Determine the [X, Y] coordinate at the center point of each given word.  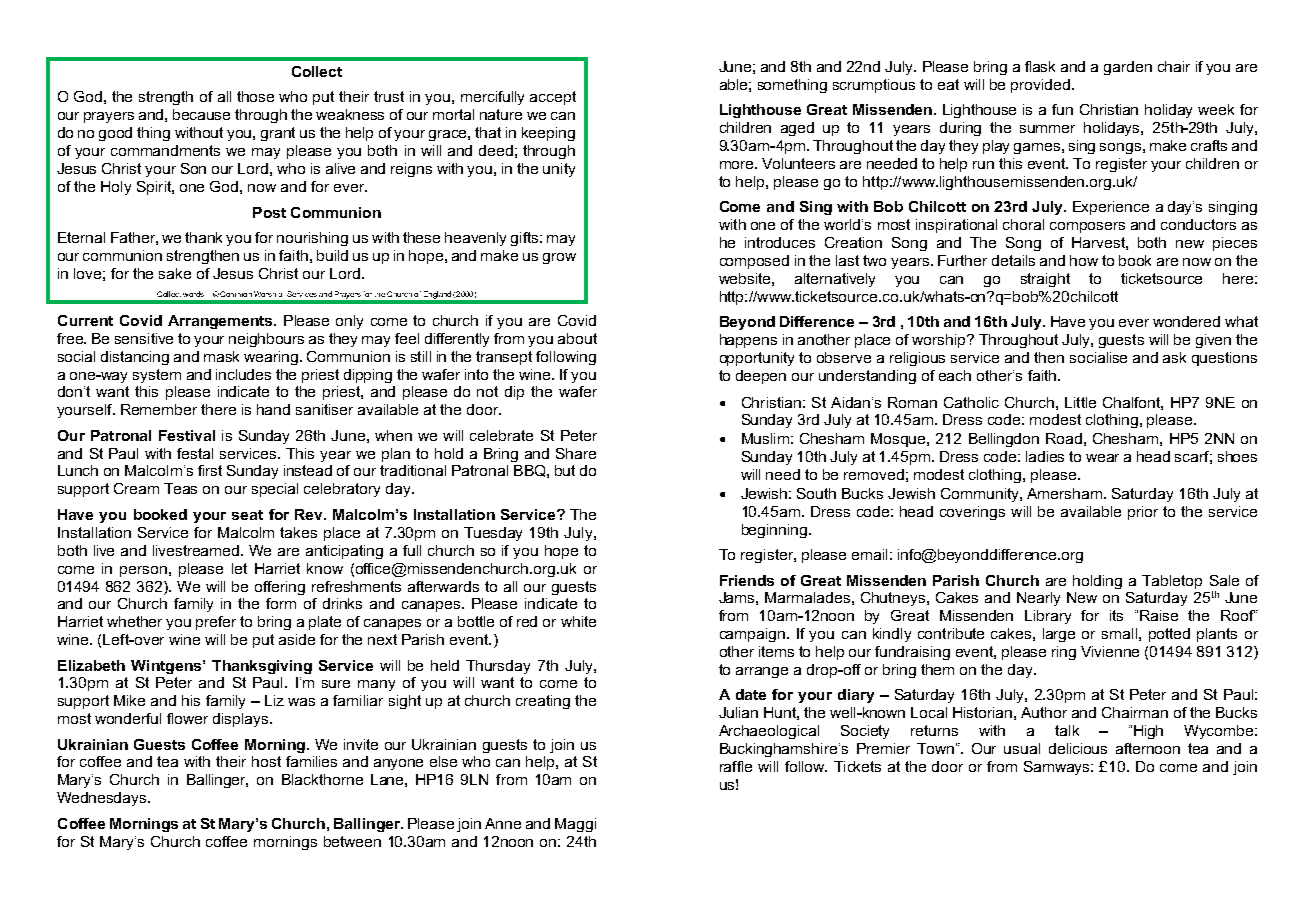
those [255, 96]
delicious [1078, 748]
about [577, 338]
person [143, 571]
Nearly [1038, 599]
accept [553, 98]
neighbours [266, 340]
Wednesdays [103, 799]
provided [1040, 86]
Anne [503, 823]
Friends [747, 580]
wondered [1186, 321]
